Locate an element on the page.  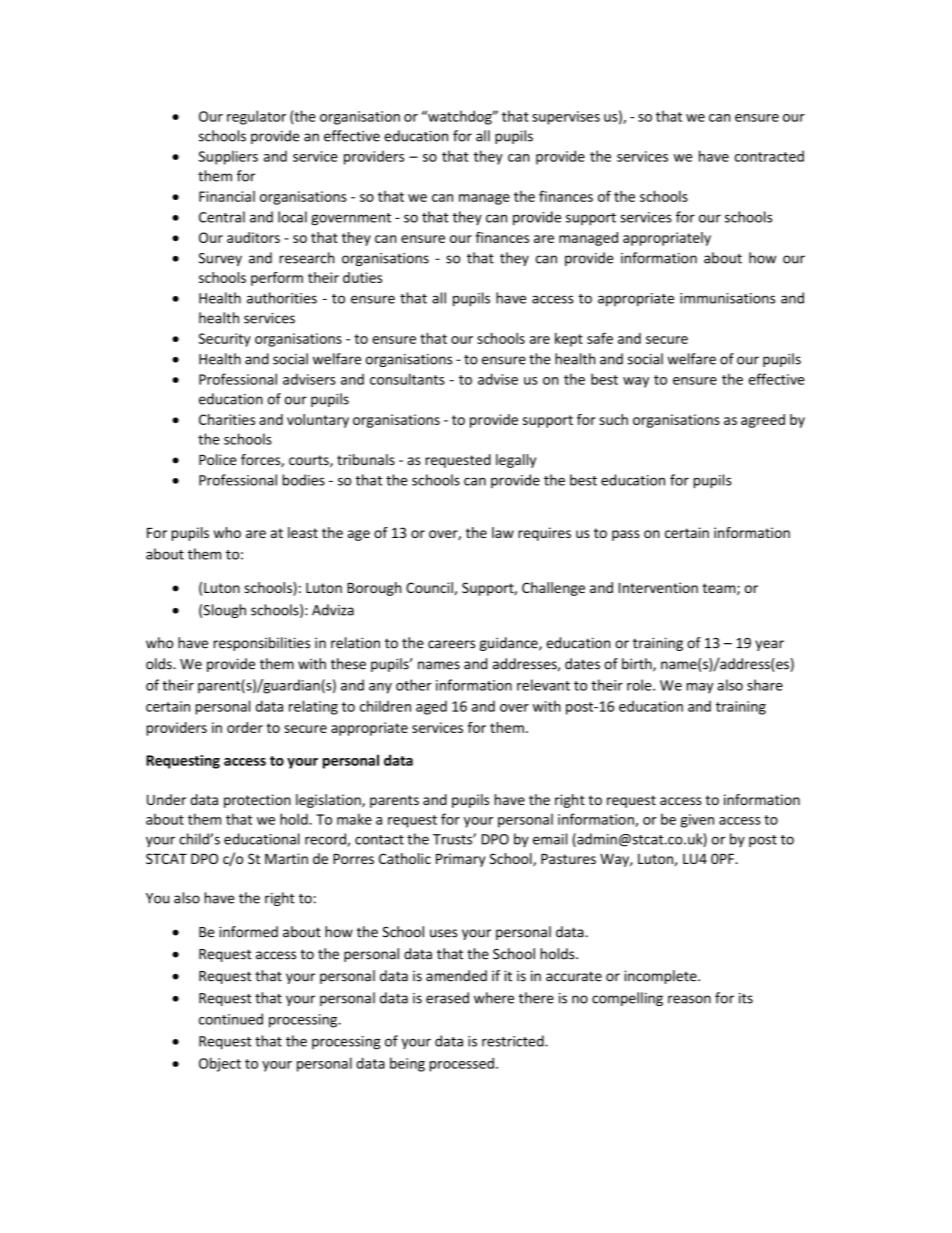
Suppliers is located at coordinates (228, 157).
